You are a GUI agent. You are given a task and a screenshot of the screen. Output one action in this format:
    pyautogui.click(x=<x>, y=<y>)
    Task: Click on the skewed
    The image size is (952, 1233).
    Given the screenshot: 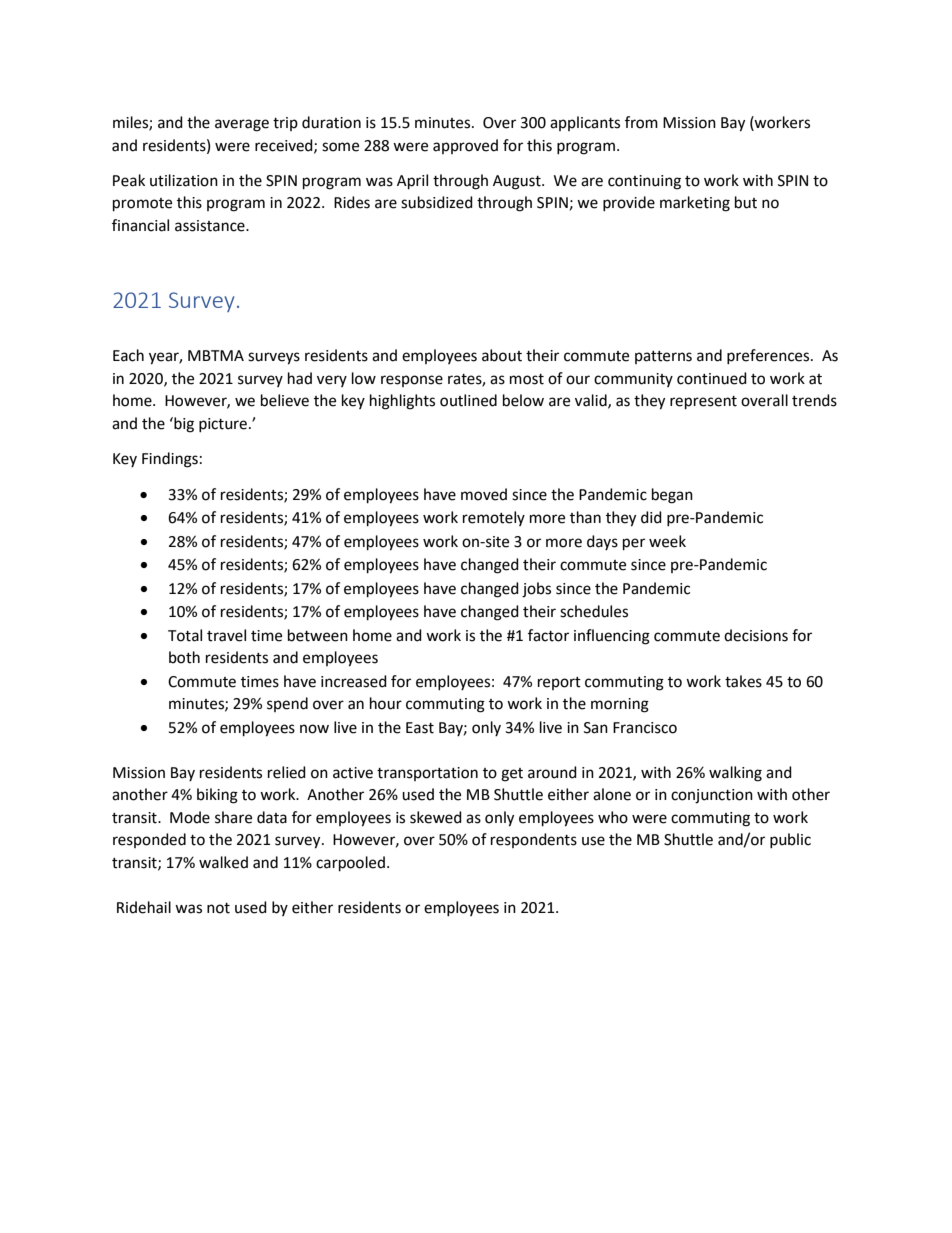 What is the action you would take?
    pyautogui.click(x=436, y=817)
